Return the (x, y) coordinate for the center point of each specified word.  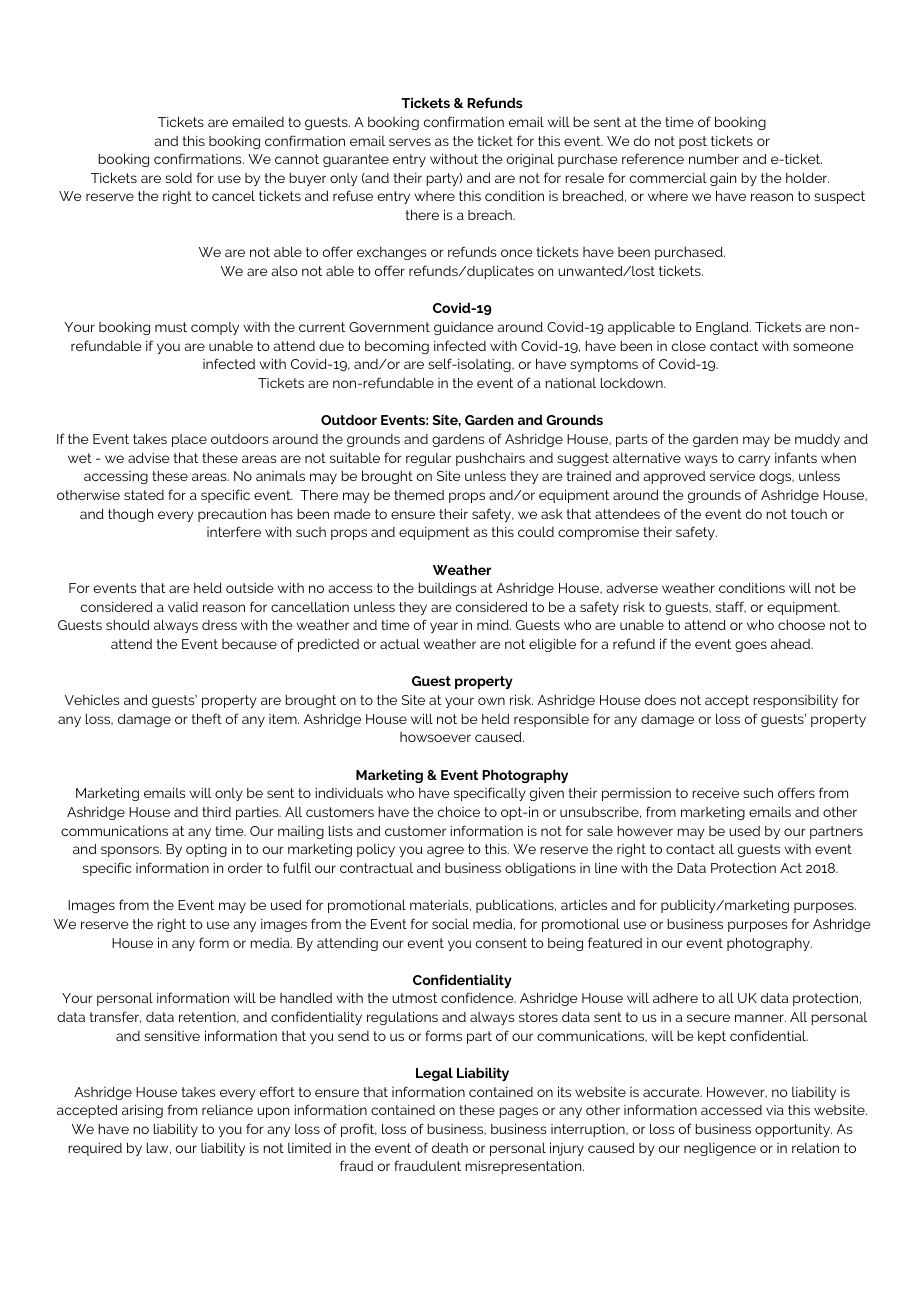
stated (144, 495)
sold (178, 178)
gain (723, 179)
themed (419, 495)
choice (459, 811)
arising (142, 1111)
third (216, 812)
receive (715, 793)
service (732, 476)
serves (410, 142)
